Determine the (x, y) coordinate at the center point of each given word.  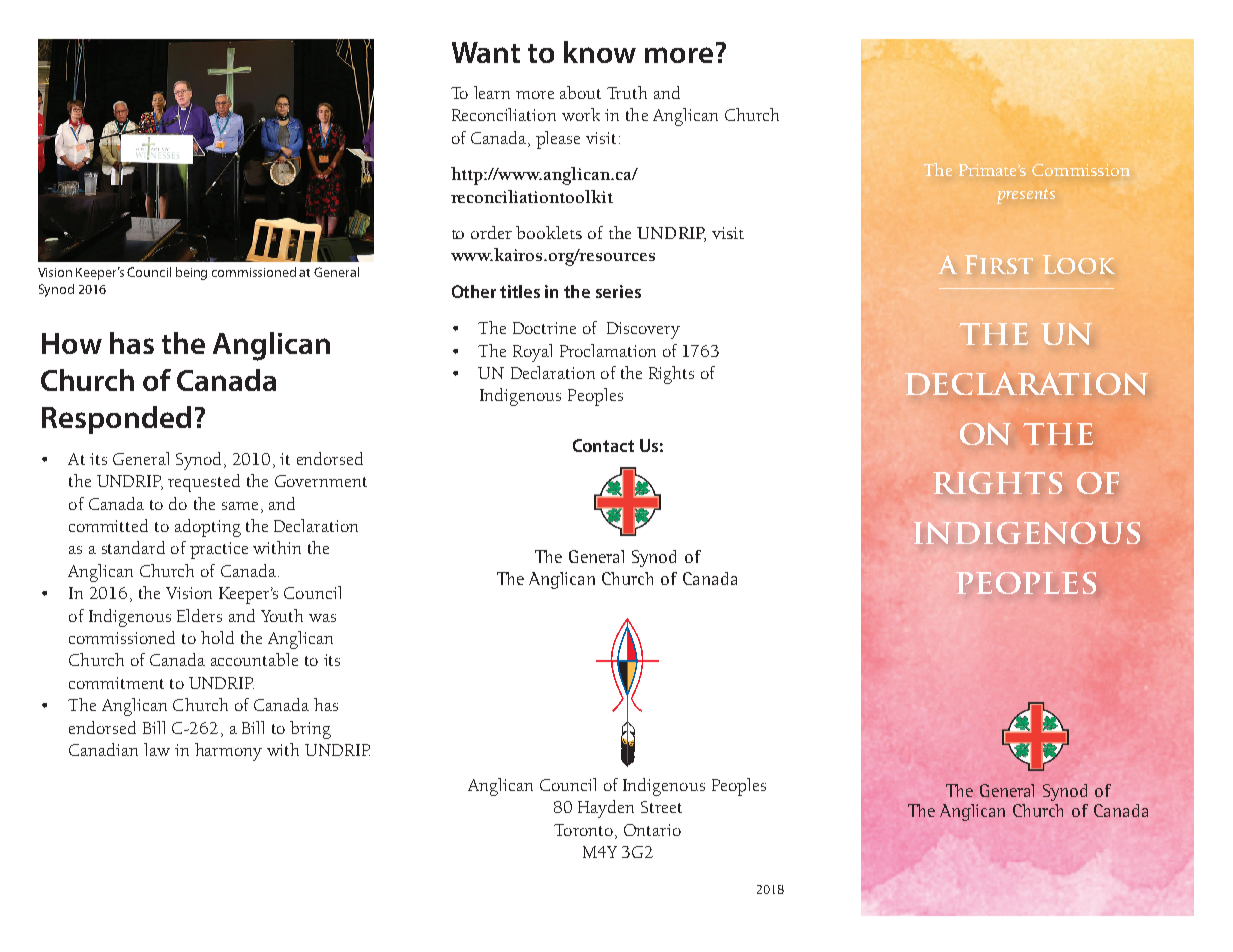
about (580, 92)
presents (1026, 196)
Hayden (606, 809)
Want (486, 52)
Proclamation (608, 350)
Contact (603, 445)
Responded (116, 420)
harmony (228, 752)
